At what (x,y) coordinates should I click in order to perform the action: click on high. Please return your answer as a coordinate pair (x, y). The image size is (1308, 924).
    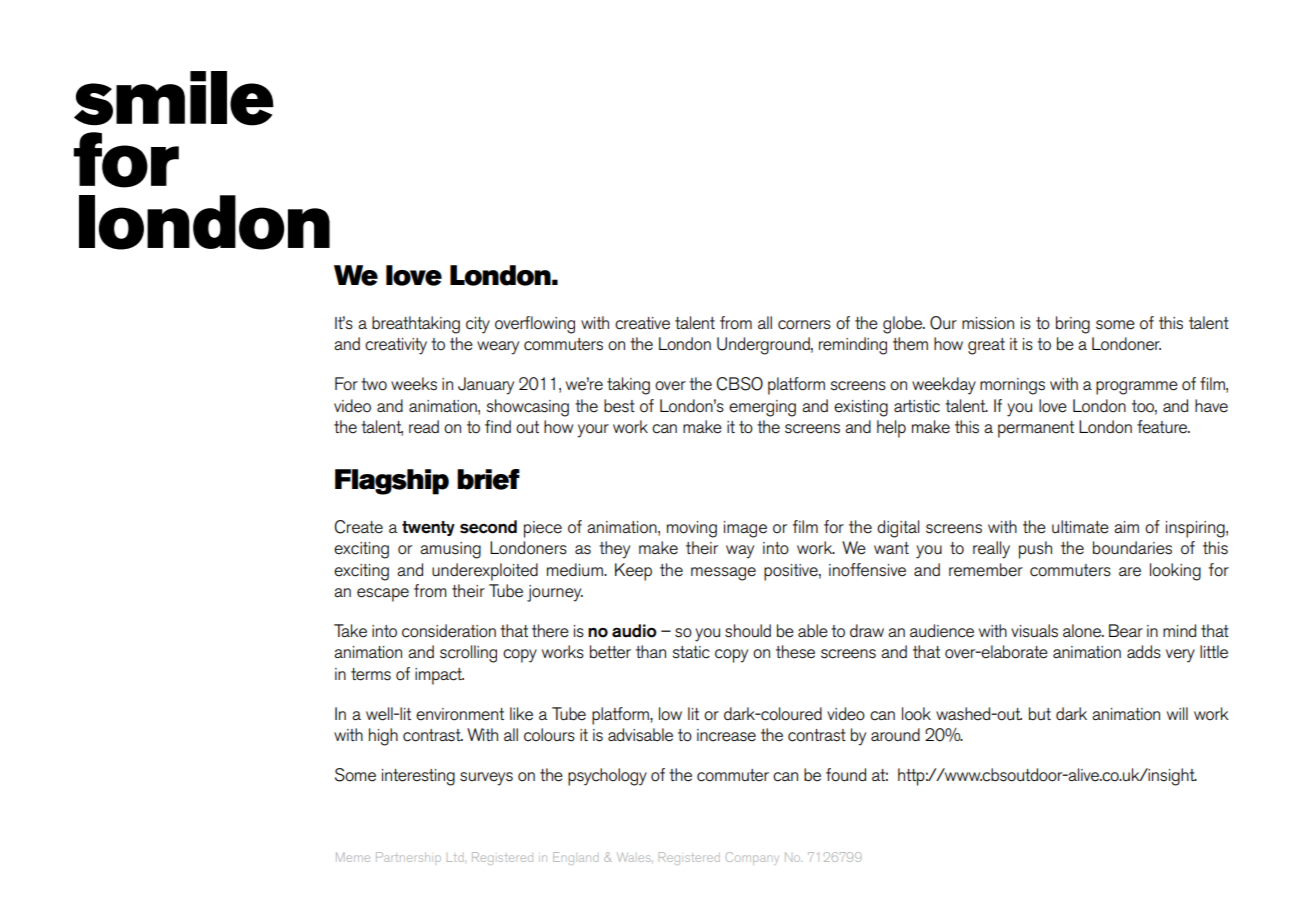
    Looking at the image, I should click on (383, 737).
